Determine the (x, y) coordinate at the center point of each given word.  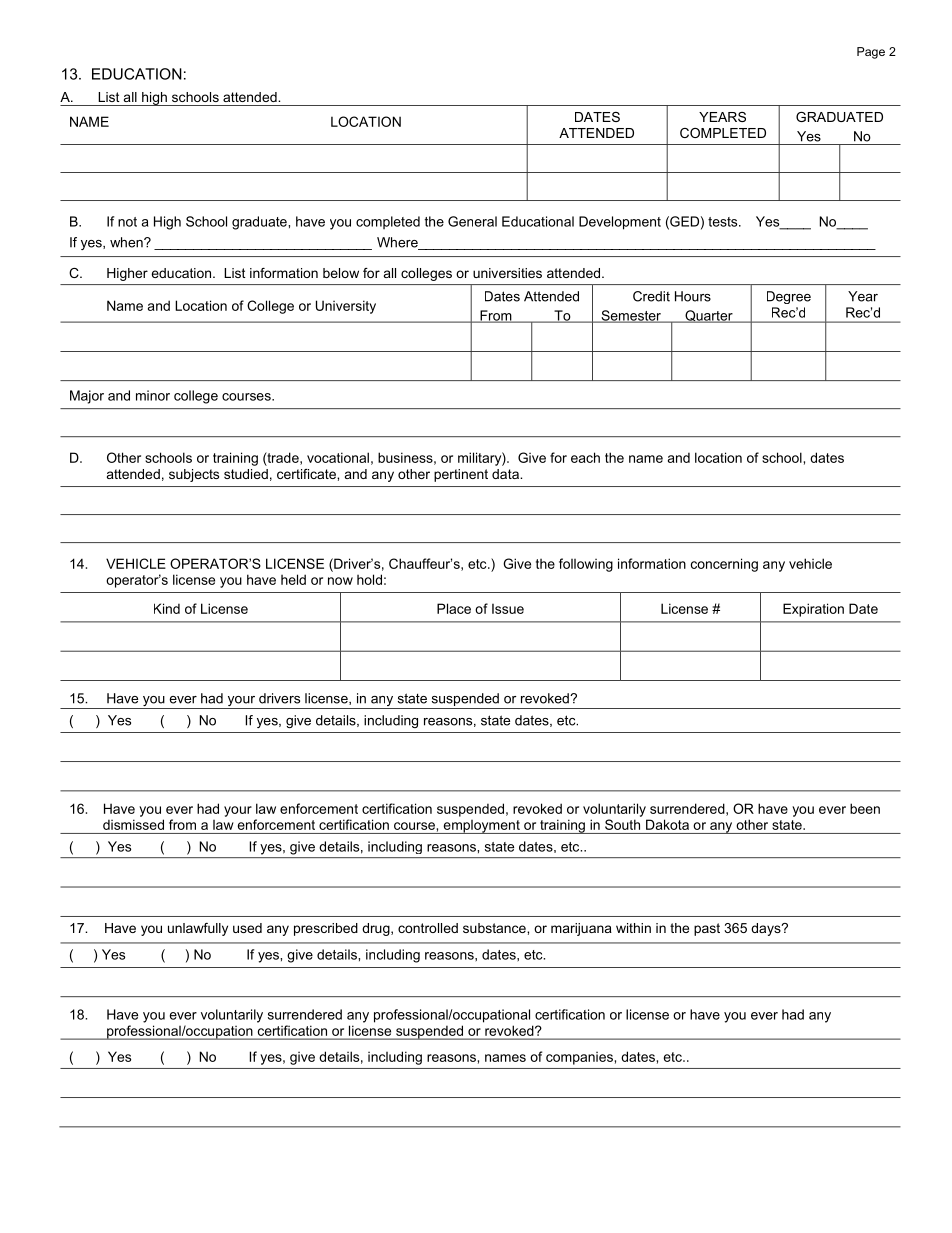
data (506, 474)
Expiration (813, 610)
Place (454, 608)
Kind (167, 608)
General (472, 221)
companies (579, 1058)
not (127, 222)
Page (871, 53)
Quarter (709, 316)
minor (153, 395)
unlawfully (198, 929)
